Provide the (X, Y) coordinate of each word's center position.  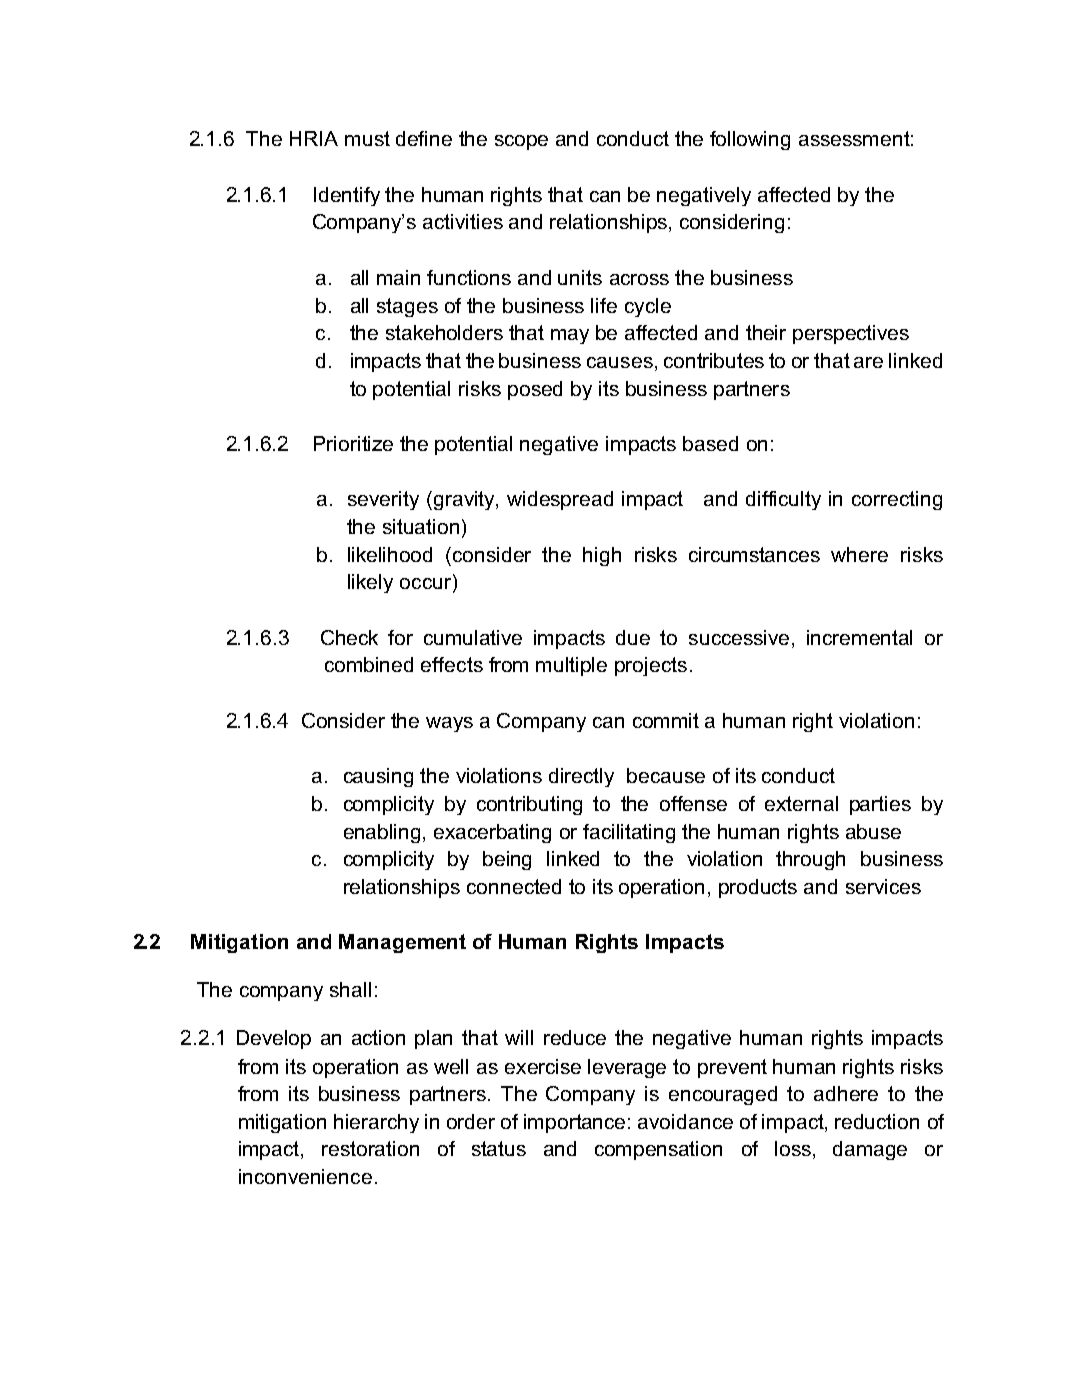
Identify (347, 196)
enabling (382, 833)
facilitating (629, 833)
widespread (560, 500)
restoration (370, 1148)
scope (521, 142)
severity (383, 500)
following (750, 140)
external (801, 803)
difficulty (783, 500)
